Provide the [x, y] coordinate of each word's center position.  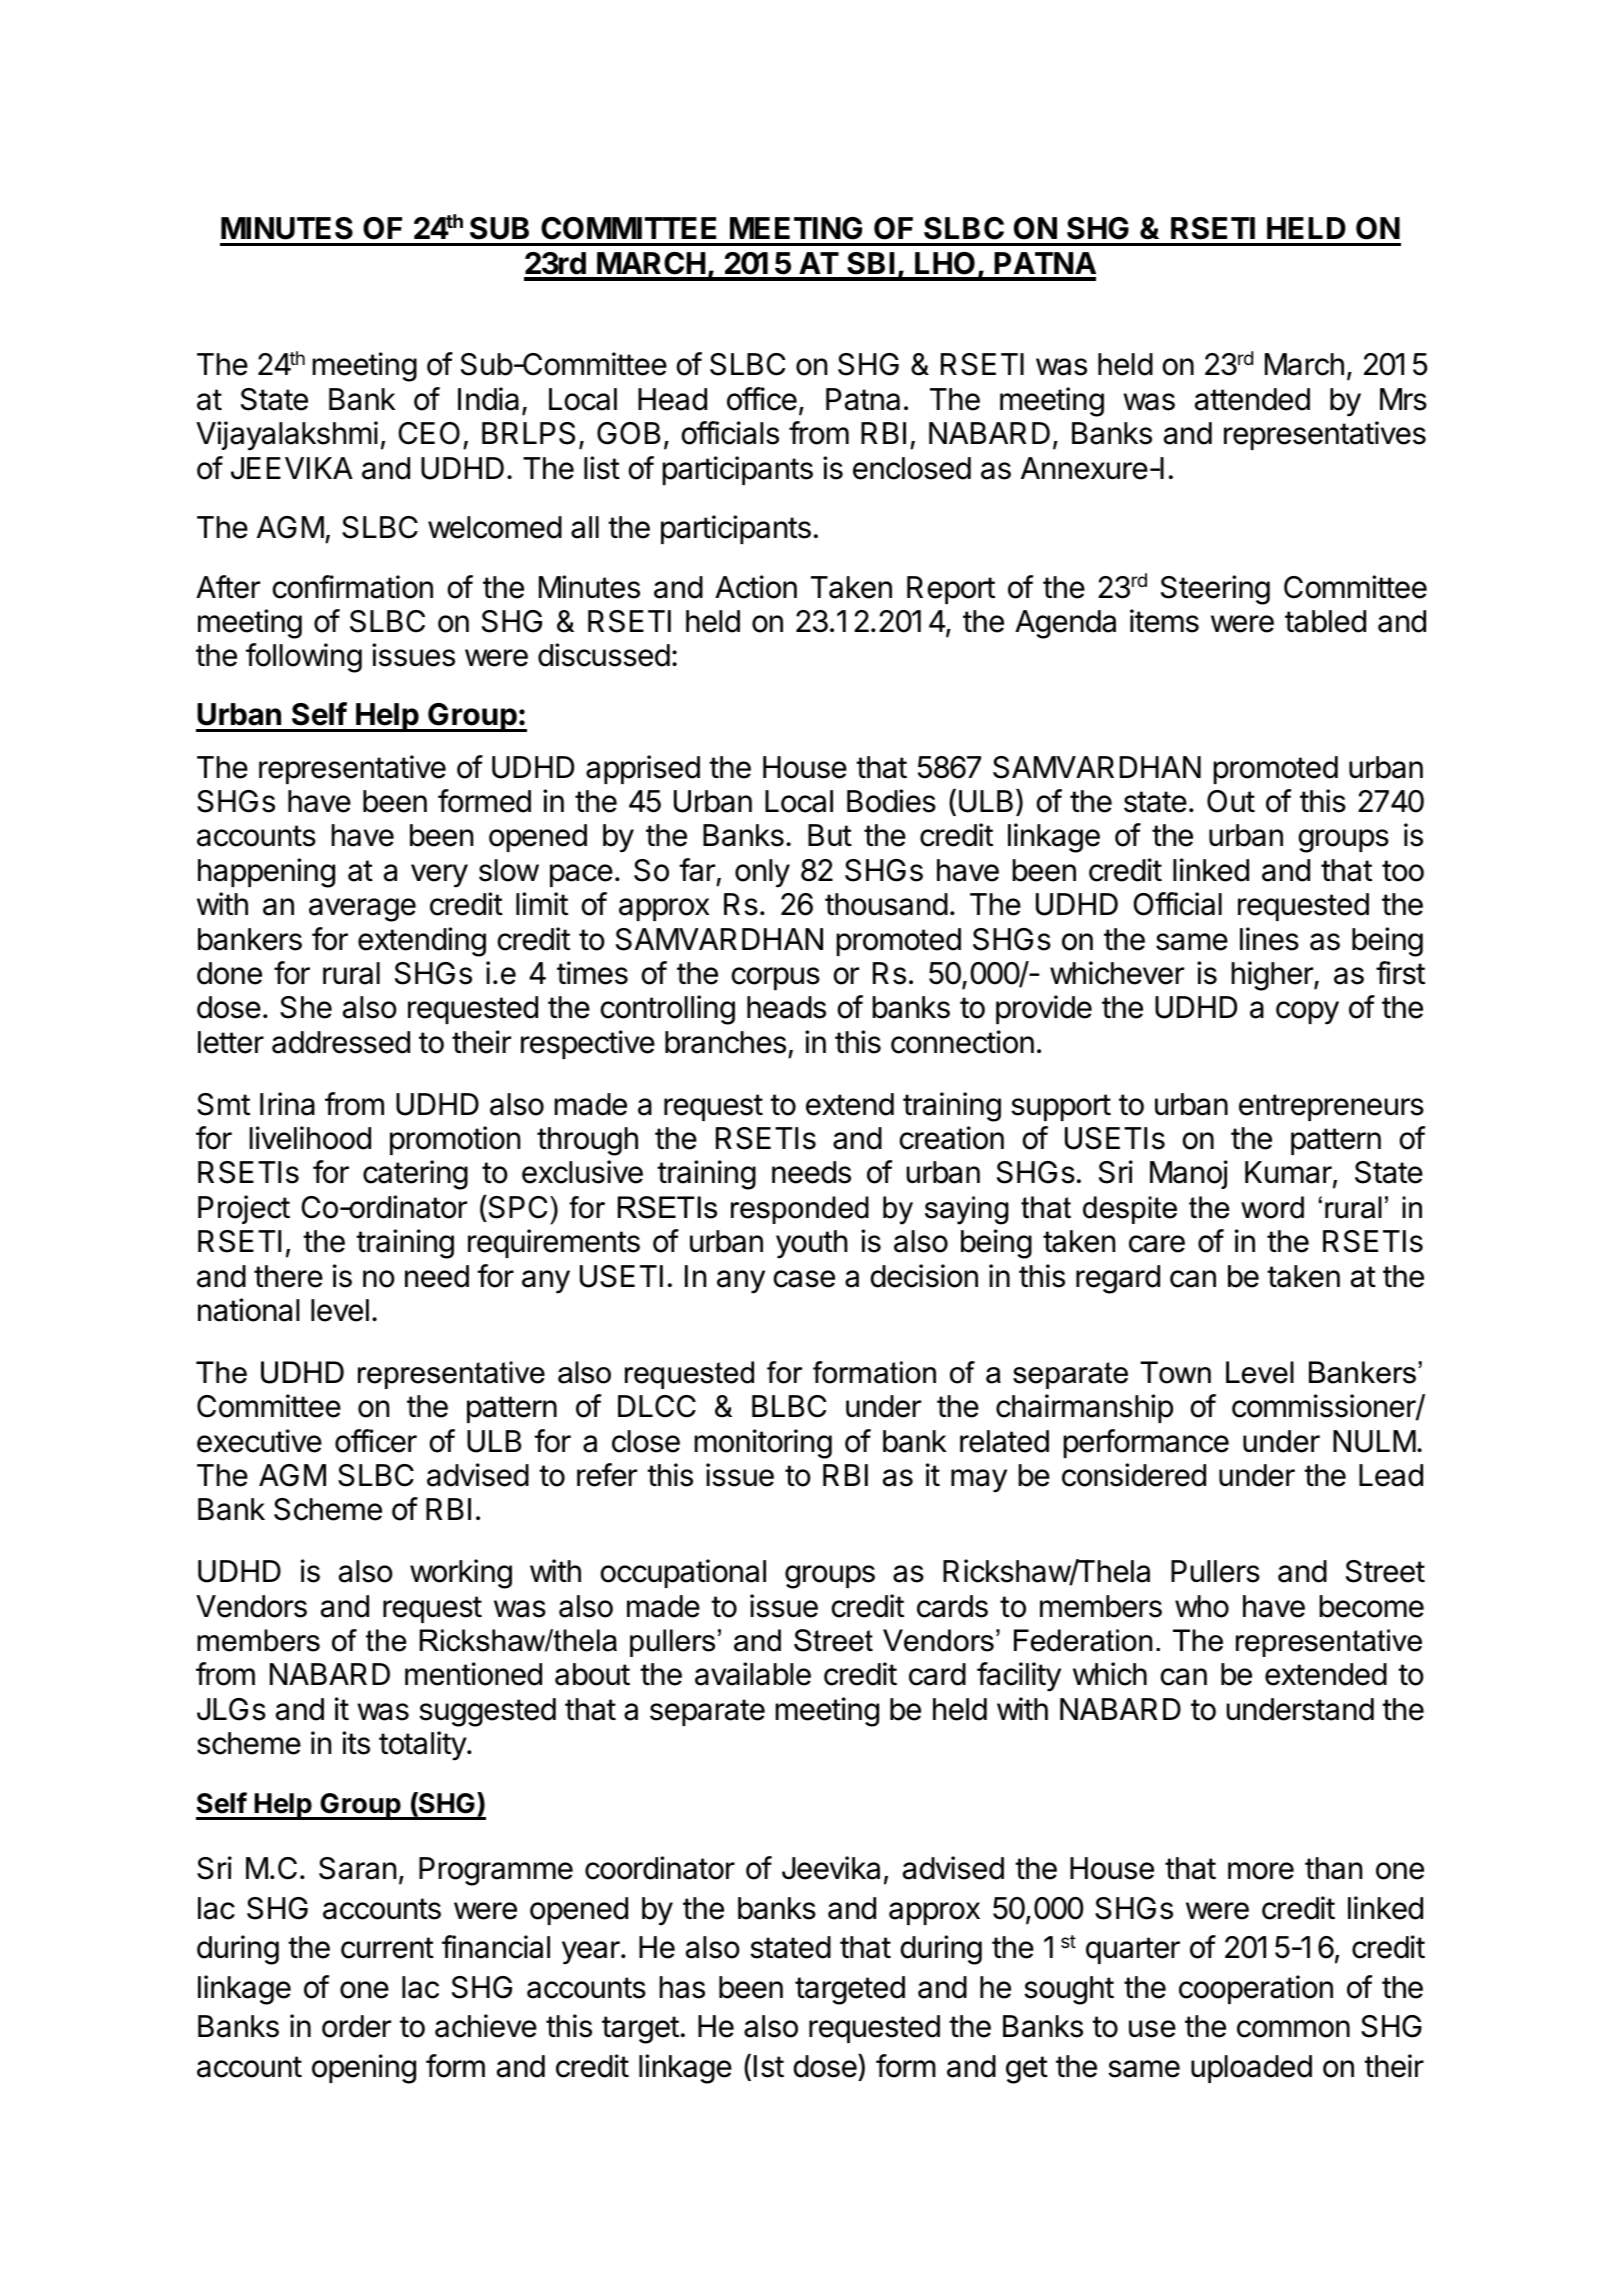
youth [811, 1244]
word [1272, 1207]
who [1202, 1606]
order [356, 2026]
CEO [429, 433]
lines [1269, 939]
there [288, 1276]
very [439, 876]
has [682, 1987]
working [461, 1574]
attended [1252, 399]
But [830, 835]
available [753, 1674]
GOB [628, 433]
